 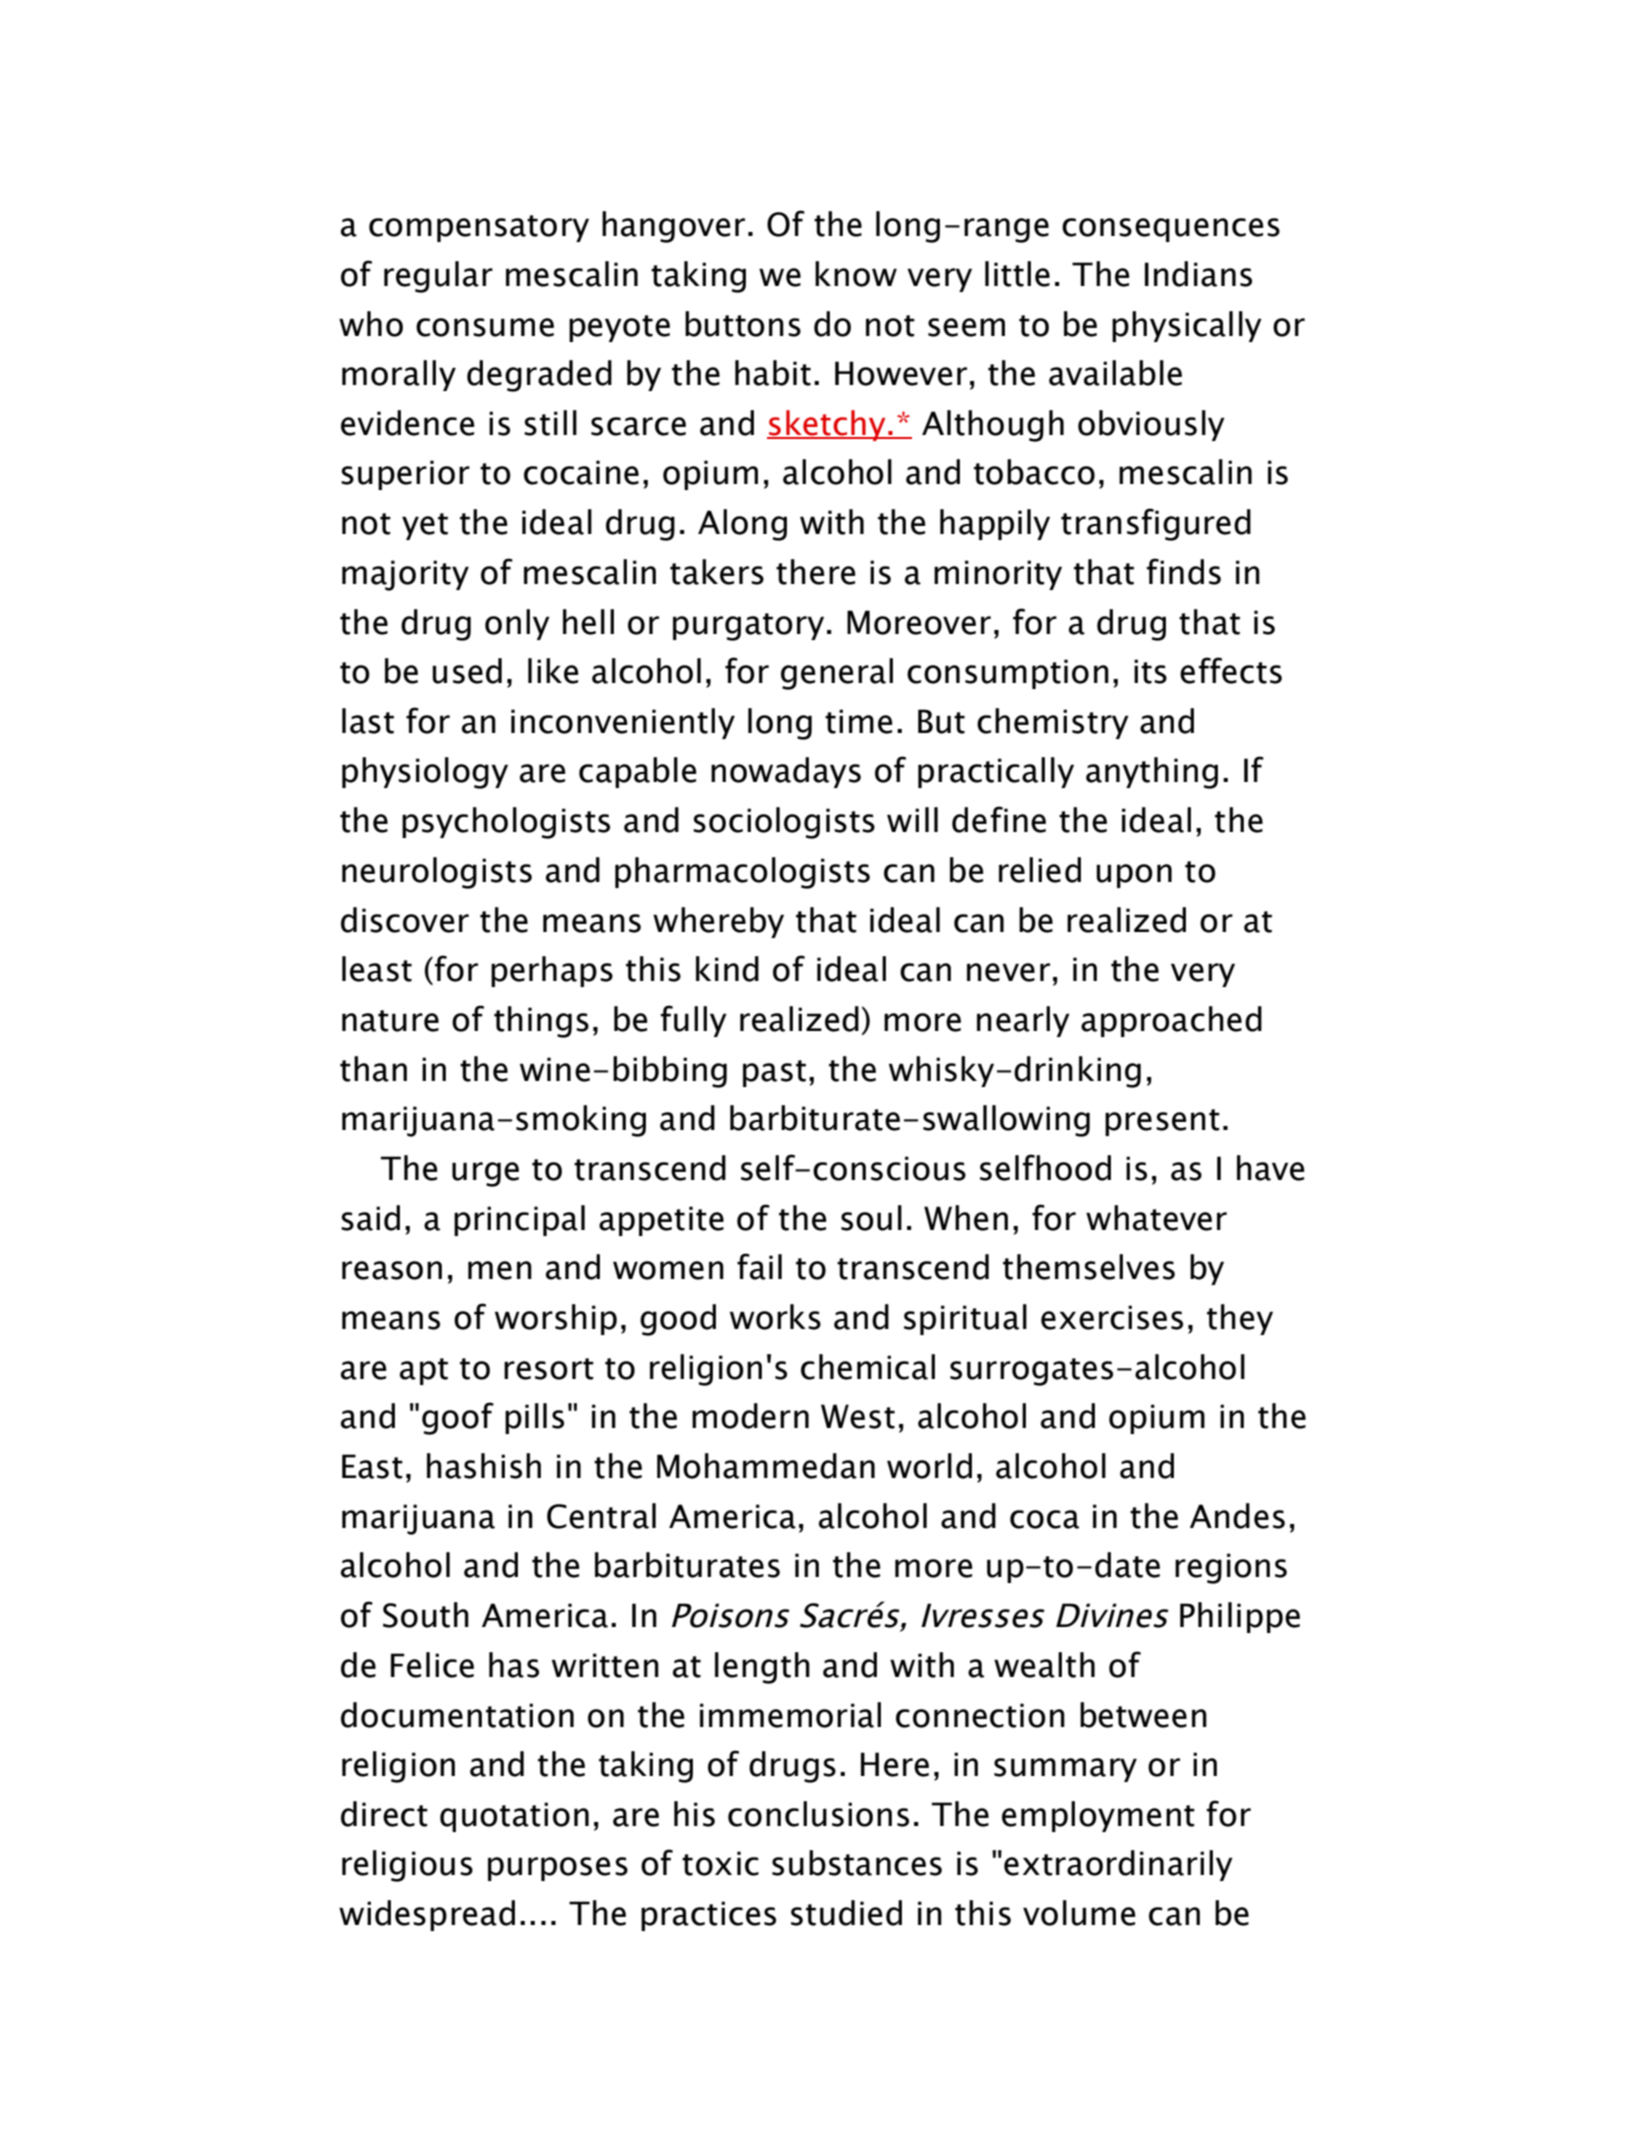 What do you see at coordinates (514, 1817) in the document?
I see `quotation` at bounding box center [514, 1817].
